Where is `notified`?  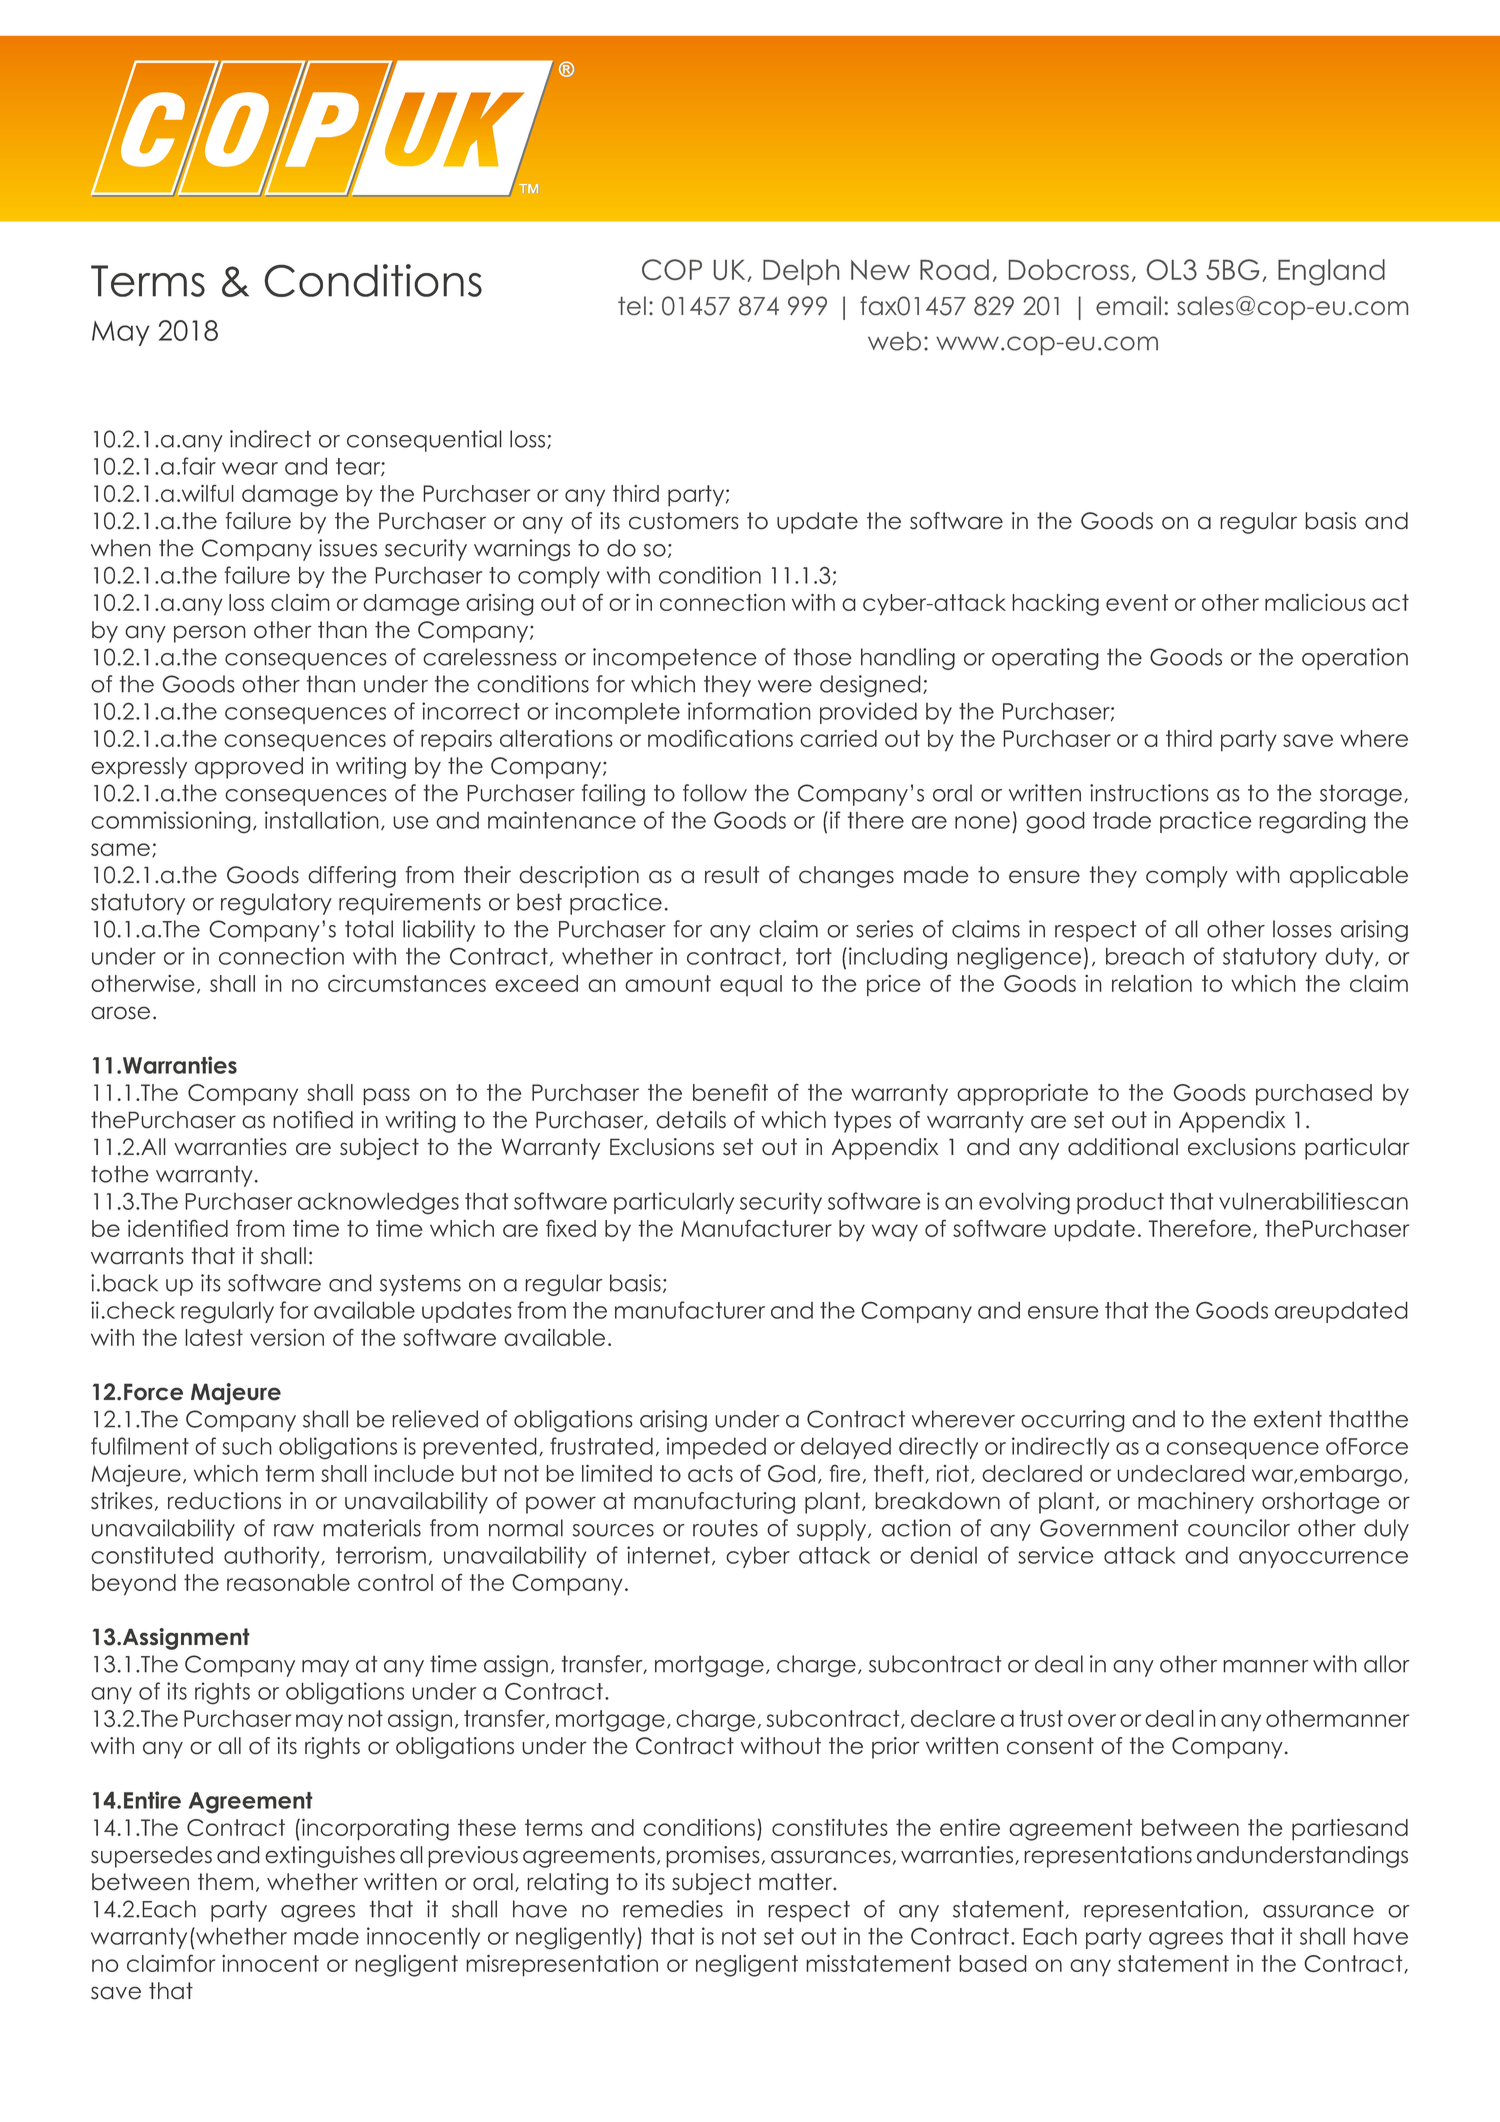 notified is located at coordinates (313, 1120).
